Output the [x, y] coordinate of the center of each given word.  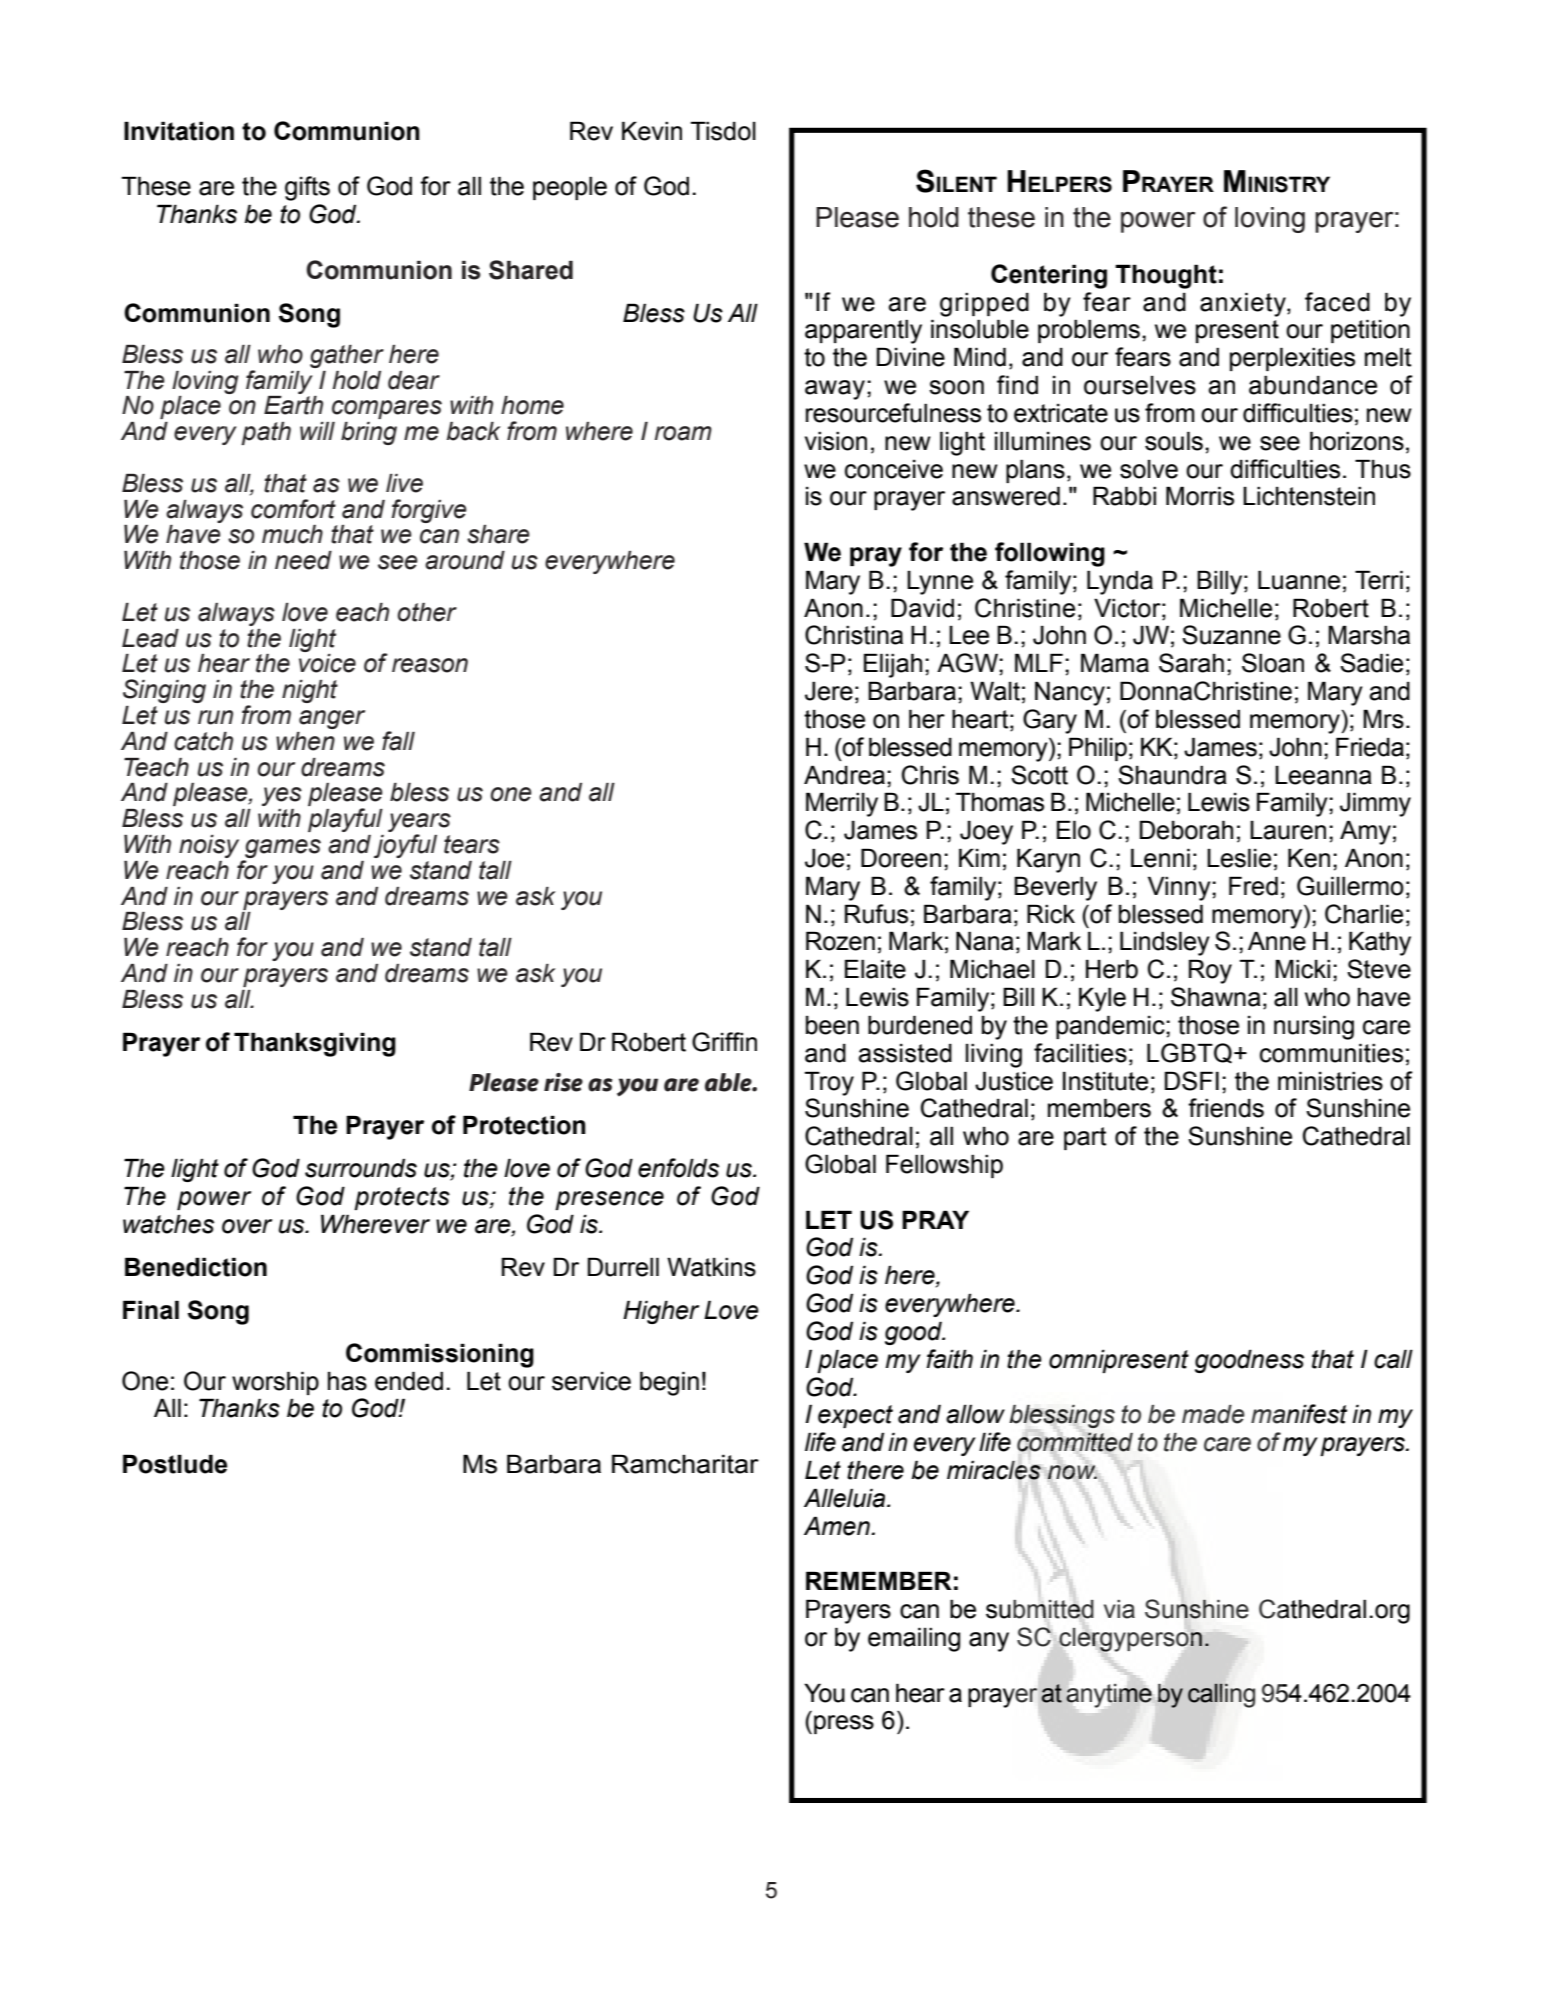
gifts [307, 188]
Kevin [652, 131]
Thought [1166, 276]
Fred [1253, 886]
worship [275, 1383]
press [844, 1724]
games [282, 850]
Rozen [840, 941]
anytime [1109, 1696]
